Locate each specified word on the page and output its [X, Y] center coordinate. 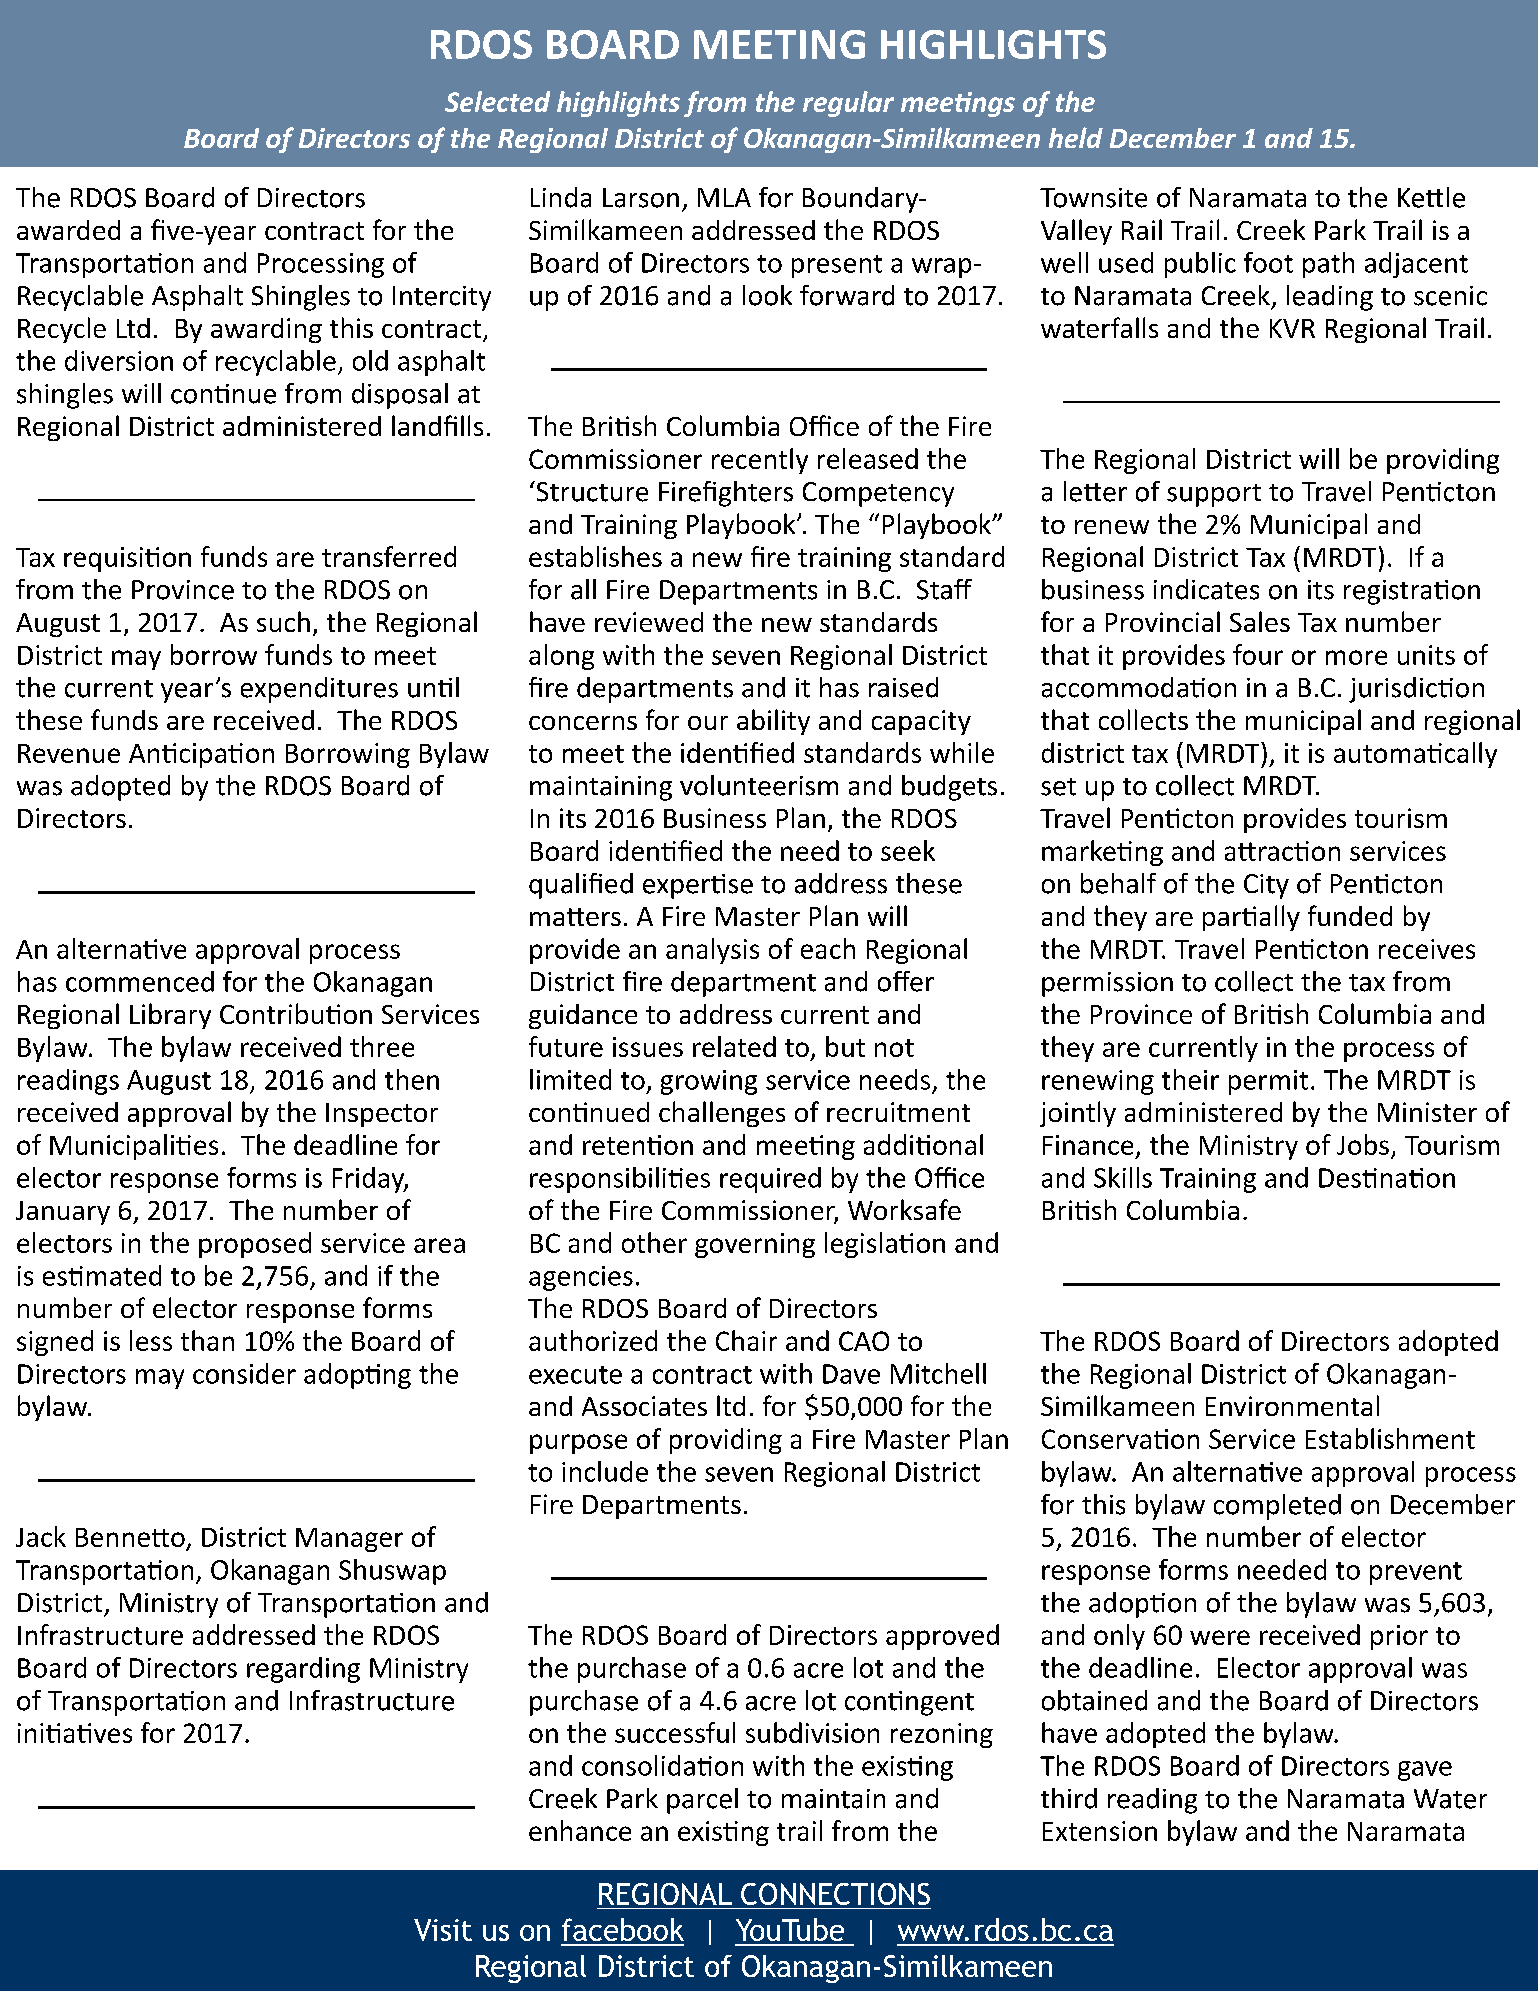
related [734, 1046]
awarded [68, 230]
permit [1268, 1082]
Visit [443, 1930]
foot [1268, 262]
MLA [724, 197]
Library [170, 1016]
